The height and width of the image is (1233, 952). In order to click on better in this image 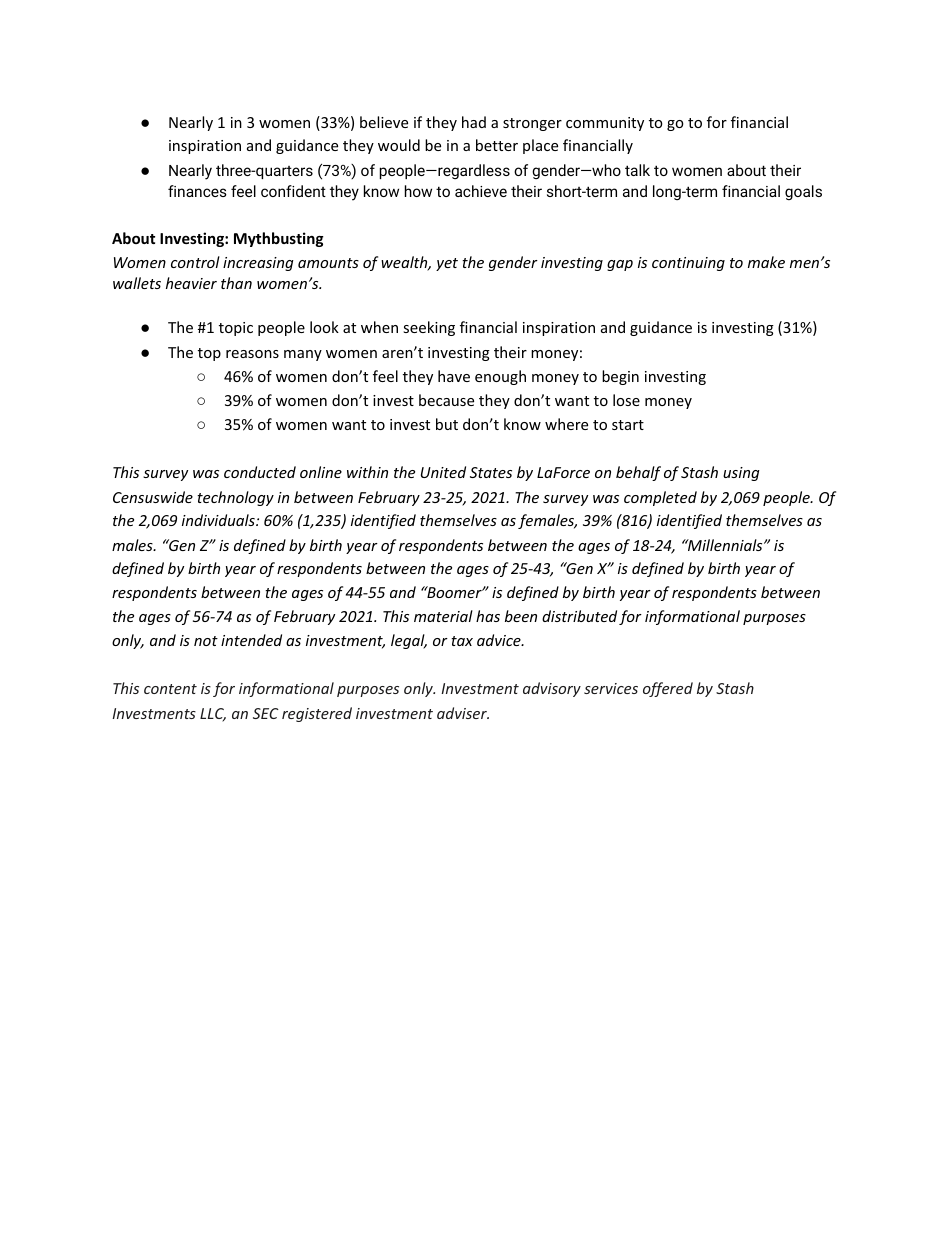, I will do `click(497, 145)`.
